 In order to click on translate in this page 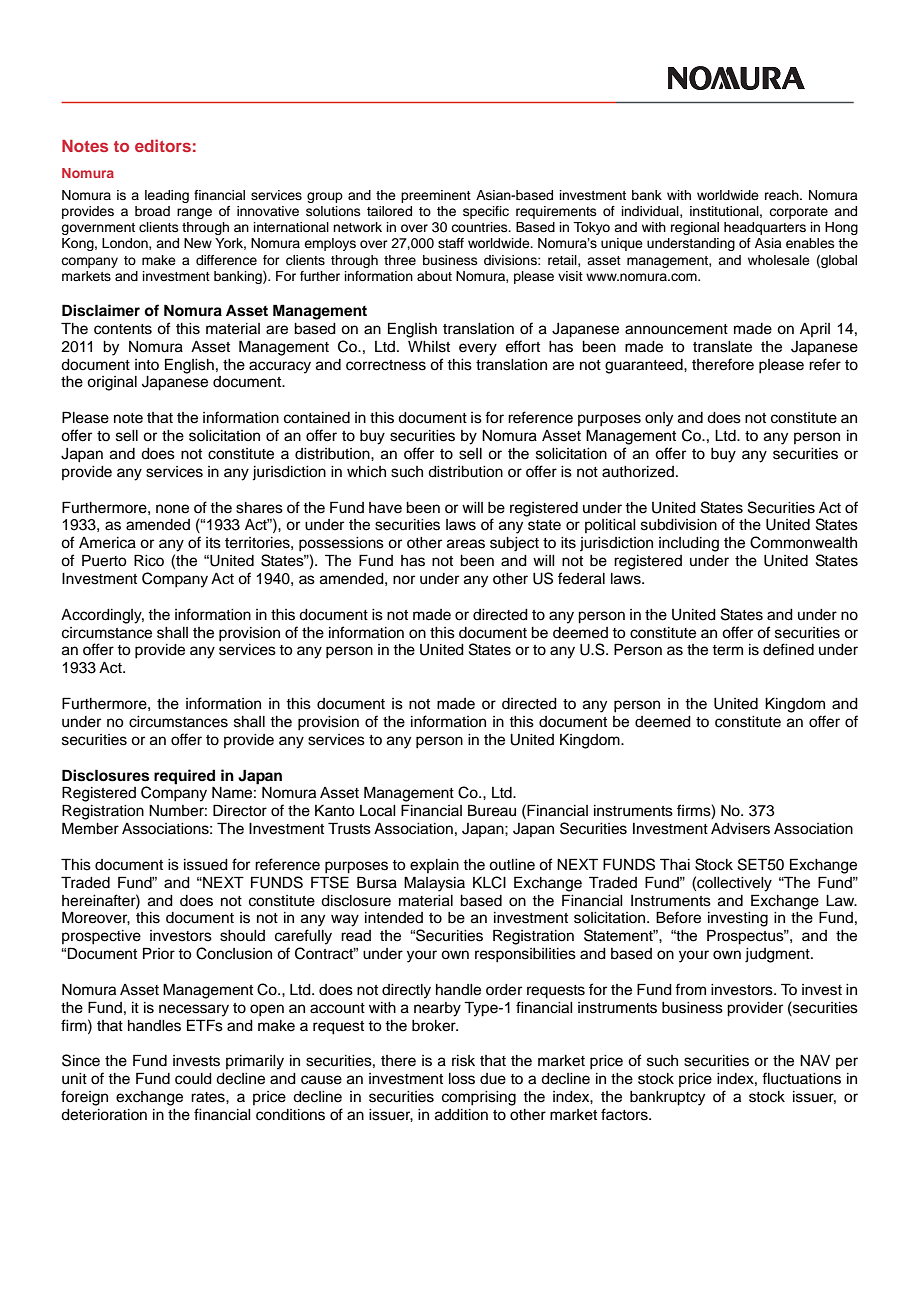, I will do `click(722, 347)`.
